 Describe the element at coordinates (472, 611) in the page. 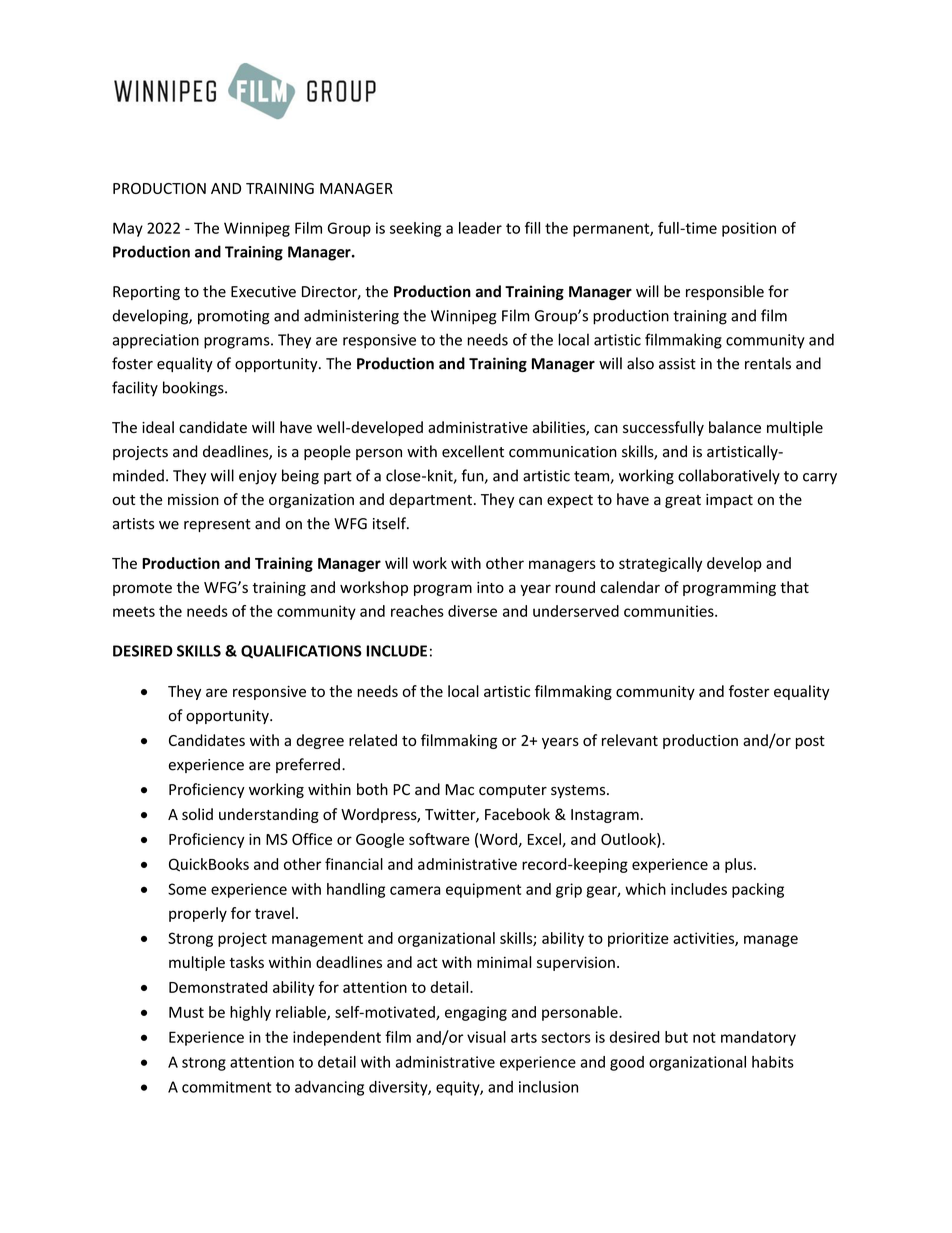

I see `diverse` at that location.
